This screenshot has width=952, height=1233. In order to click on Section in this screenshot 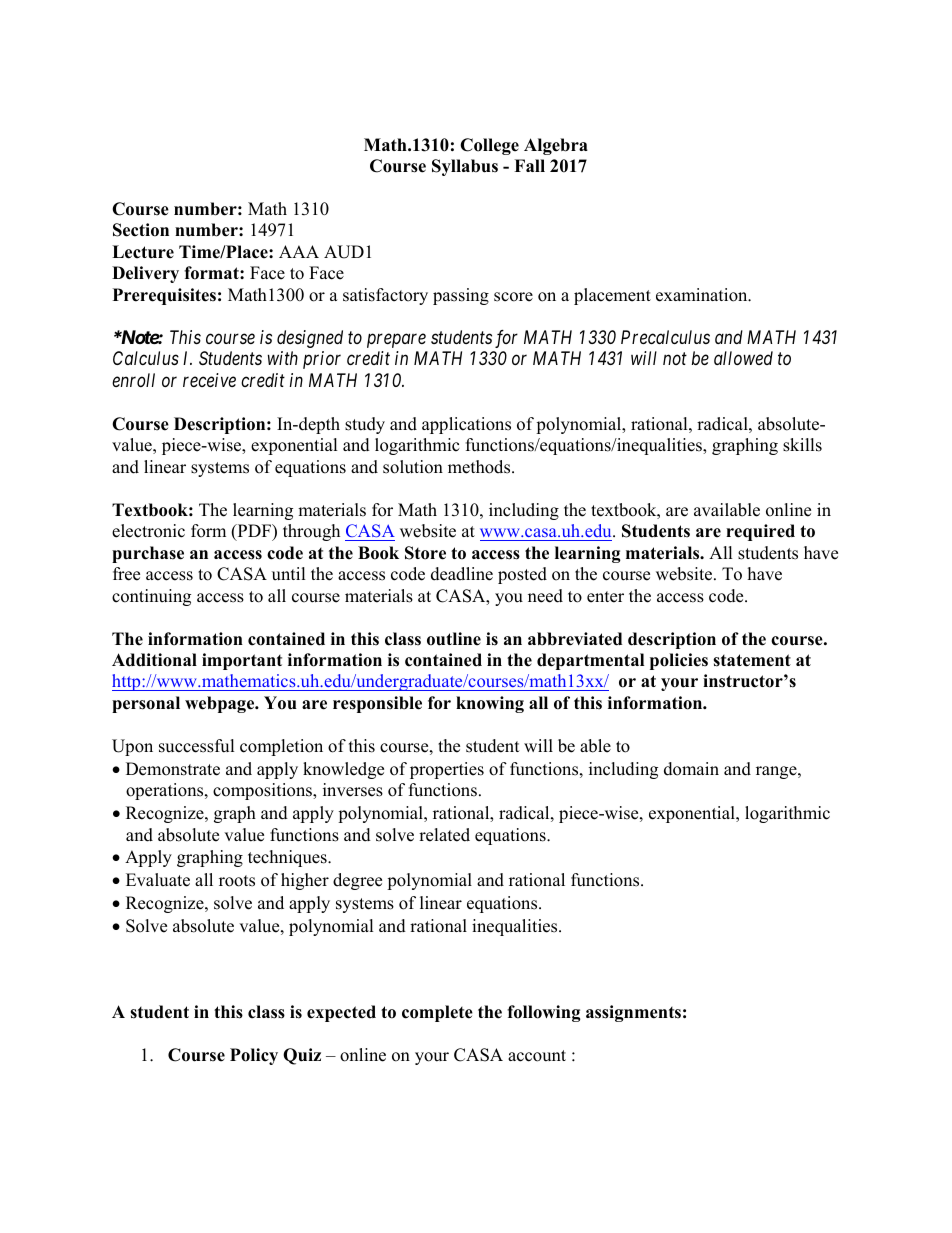, I will do `click(141, 230)`.
